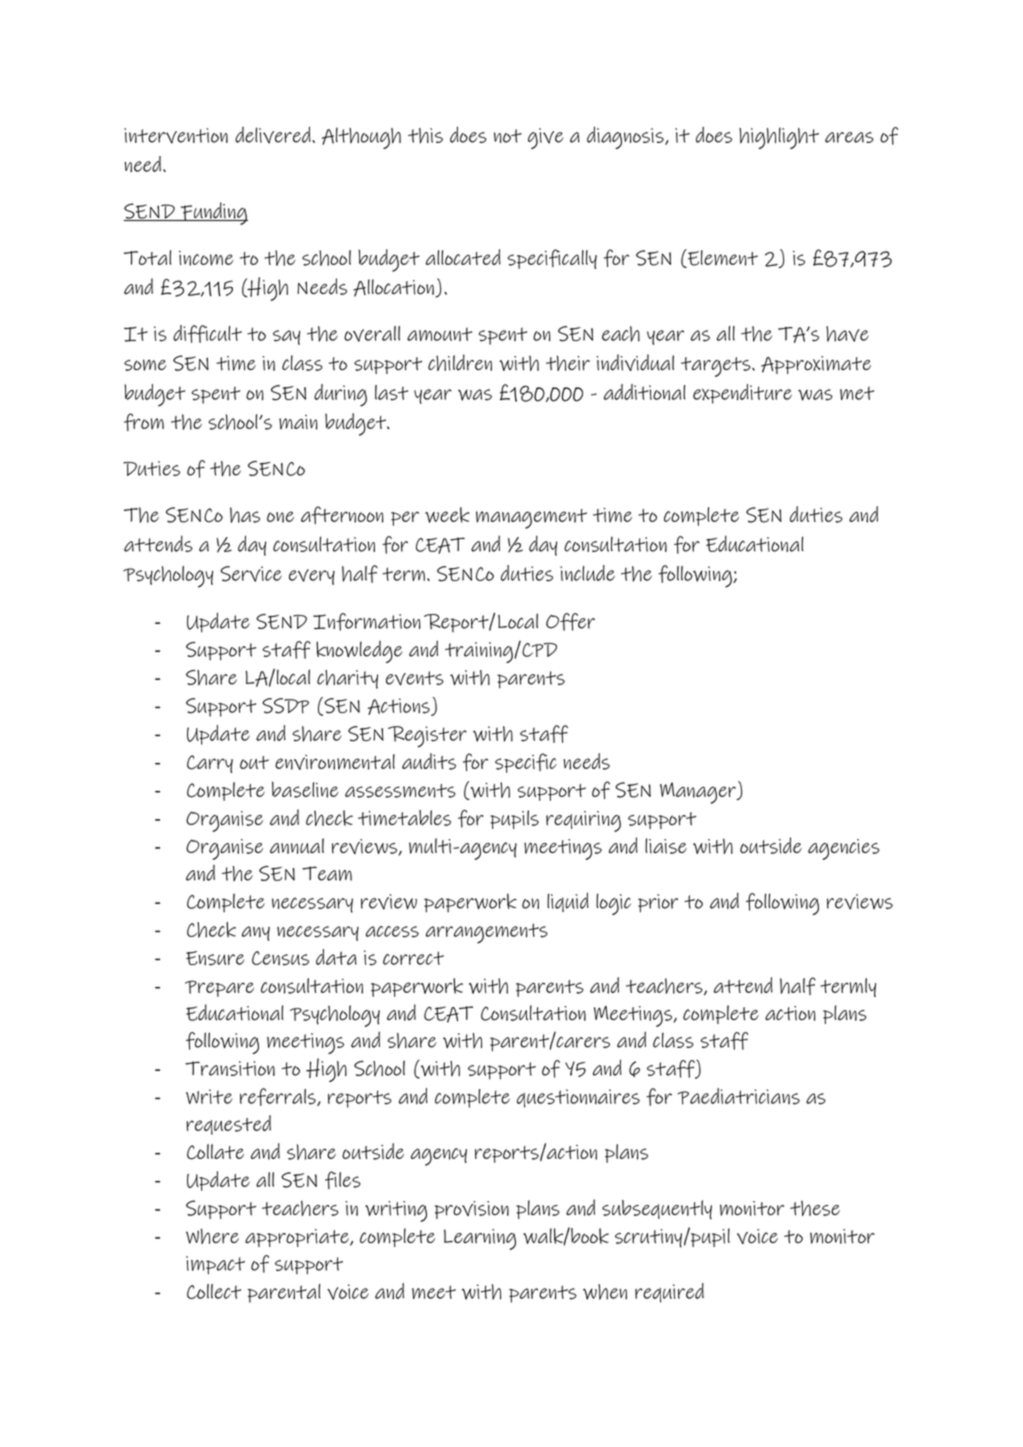 This screenshot has width=1023, height=1447. Describe the element at coordinates (427, 737) in the screenshot. I see `Register` at that location.
